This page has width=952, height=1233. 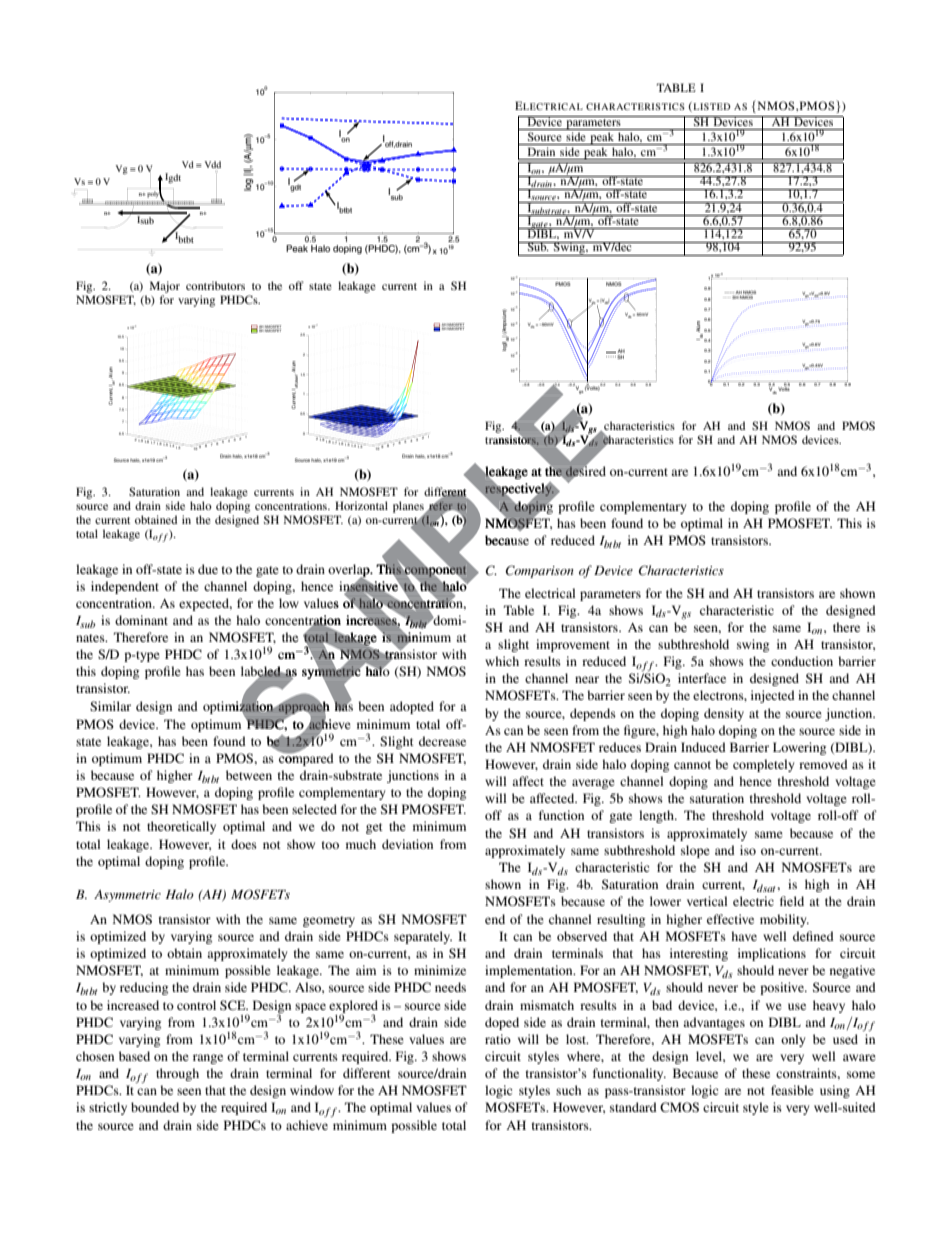 What do you see at coordinates (165, 288) in the page?
I see `Major` at bounding box center [165, 288].
